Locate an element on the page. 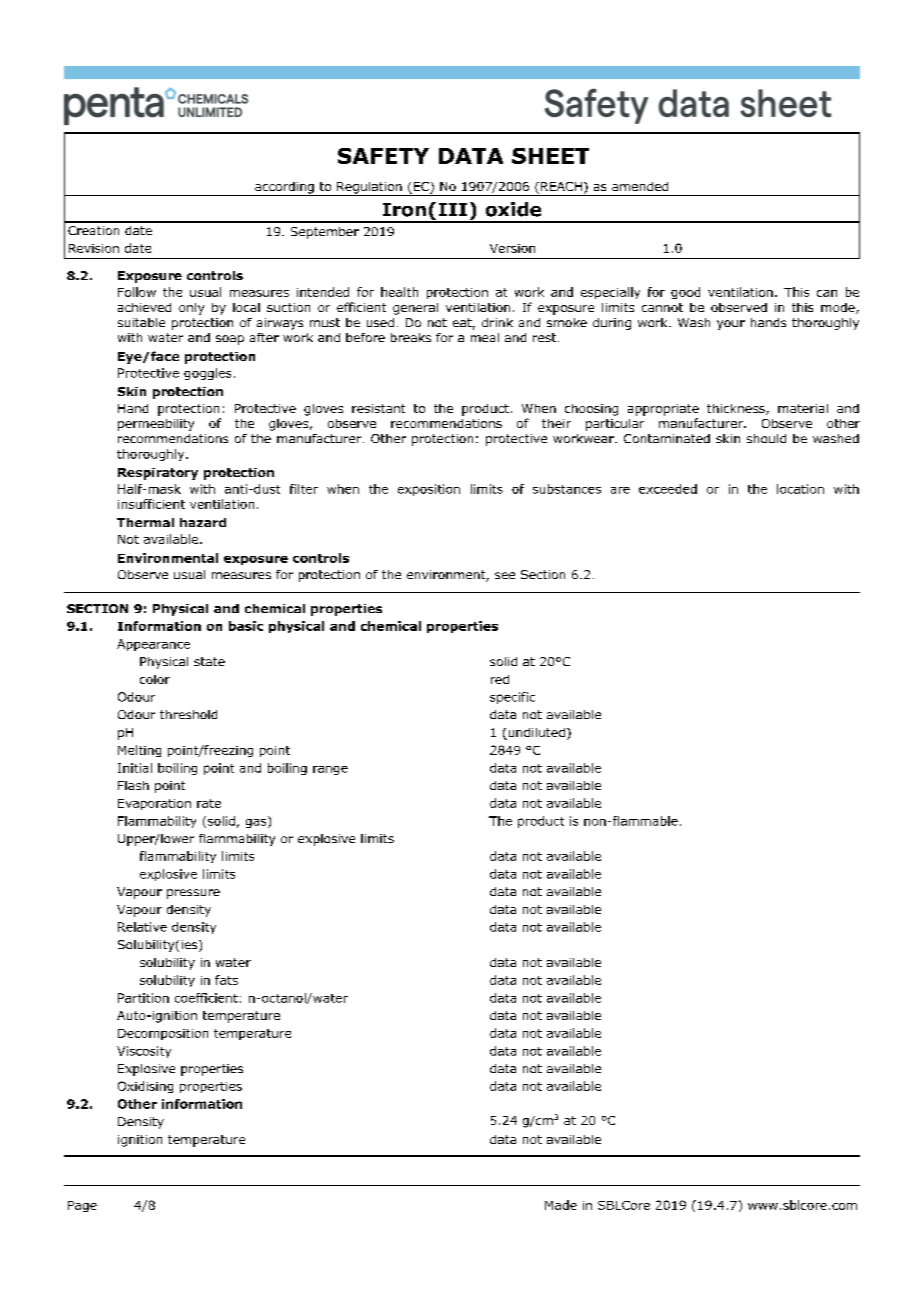 Image resolution: width=924 pixels, height=1308 pixels. oxide is located at coordinates (513, 209).
